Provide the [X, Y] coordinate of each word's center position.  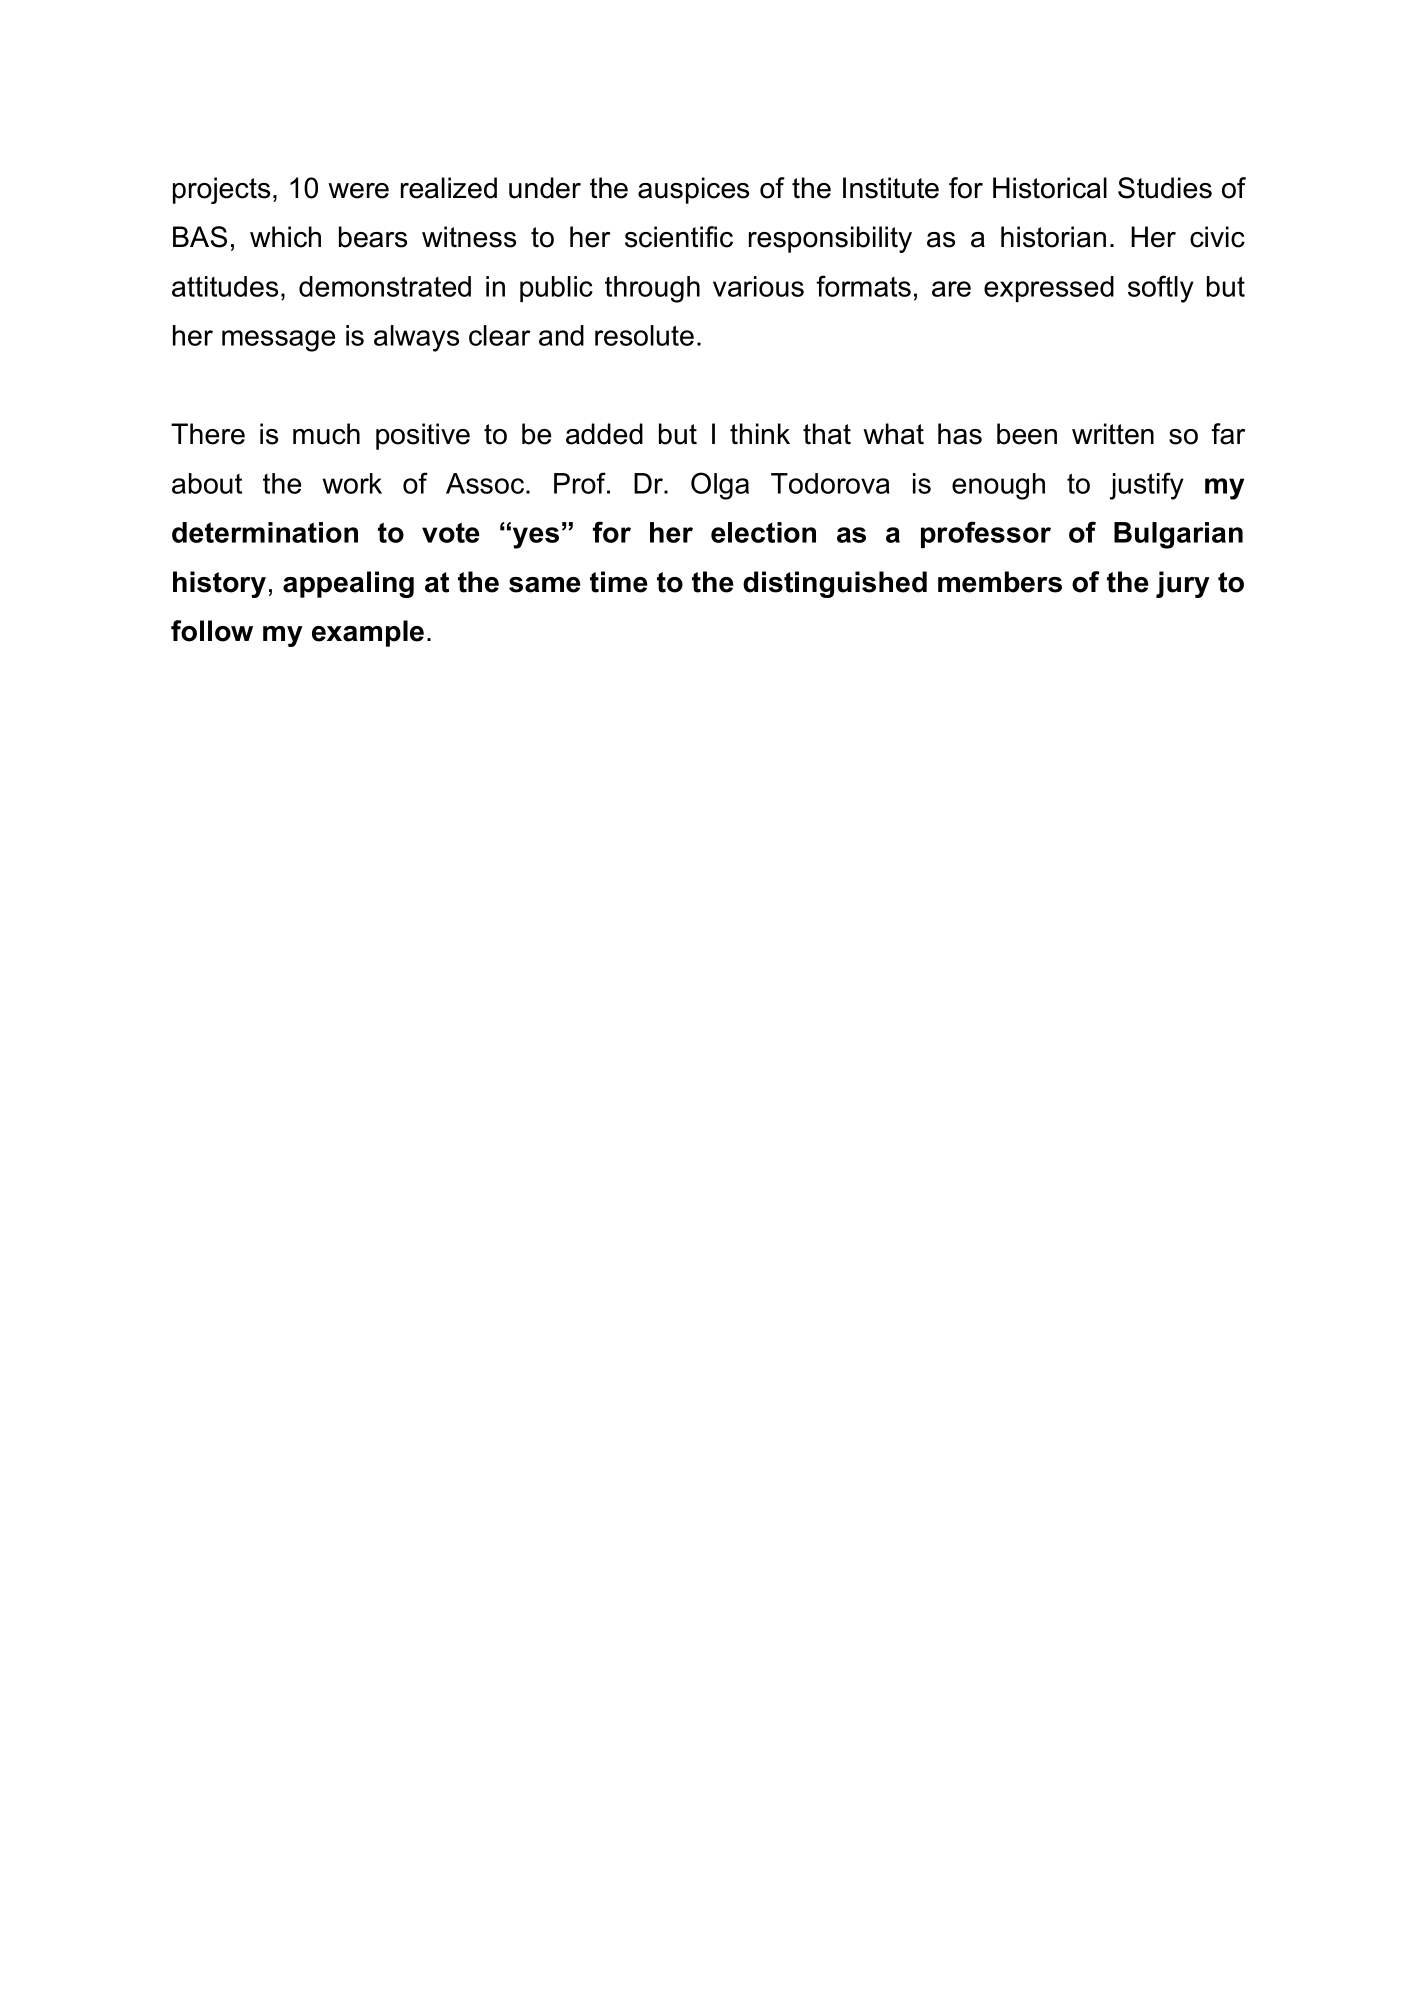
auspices [693, 190]
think [760, 433]
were [358, 191]
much [326, 434]
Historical [1050, 188]
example [368, 633]
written [1113, 434]
